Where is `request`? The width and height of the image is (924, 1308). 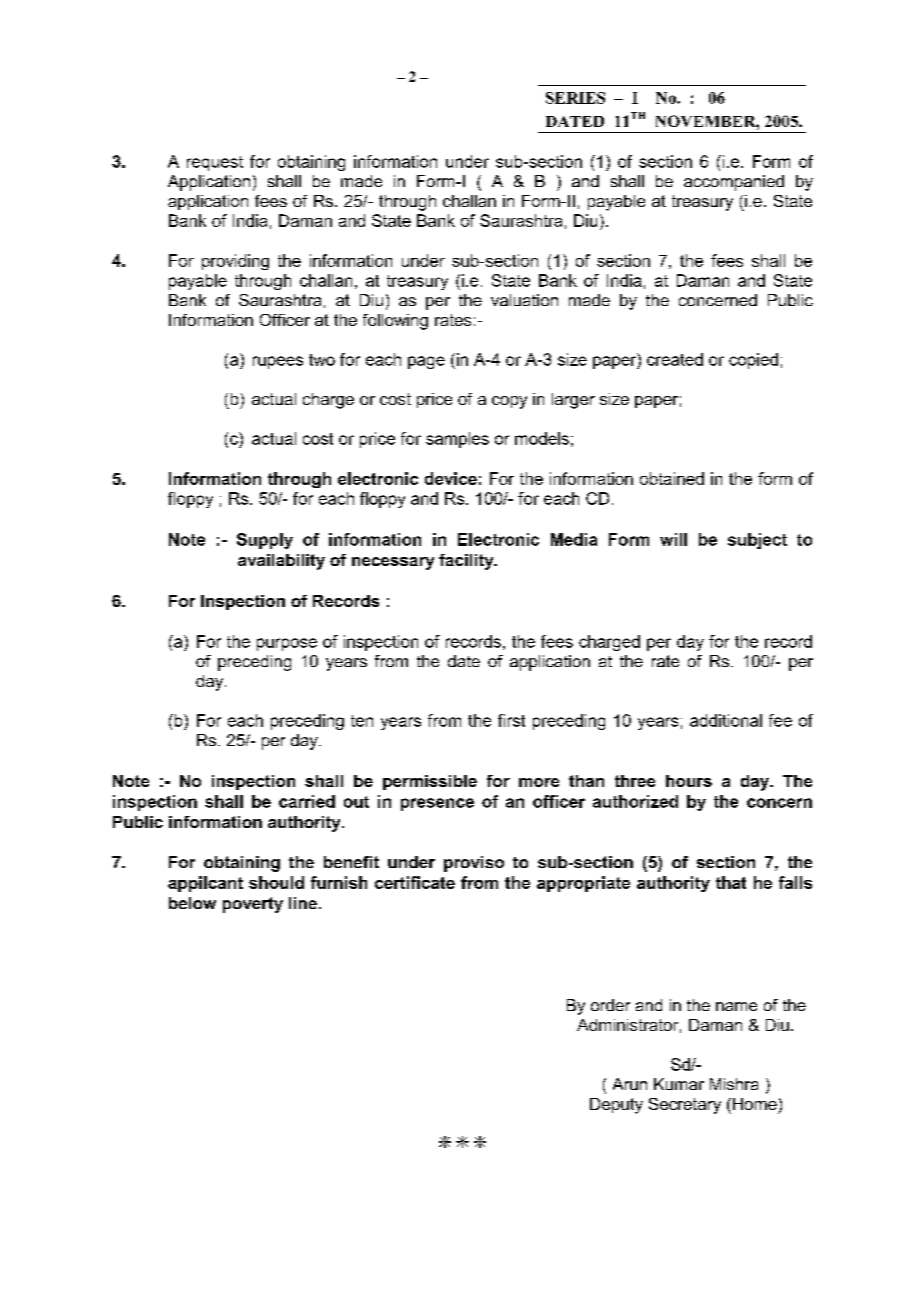
request is located at coordinates (215, 163).
